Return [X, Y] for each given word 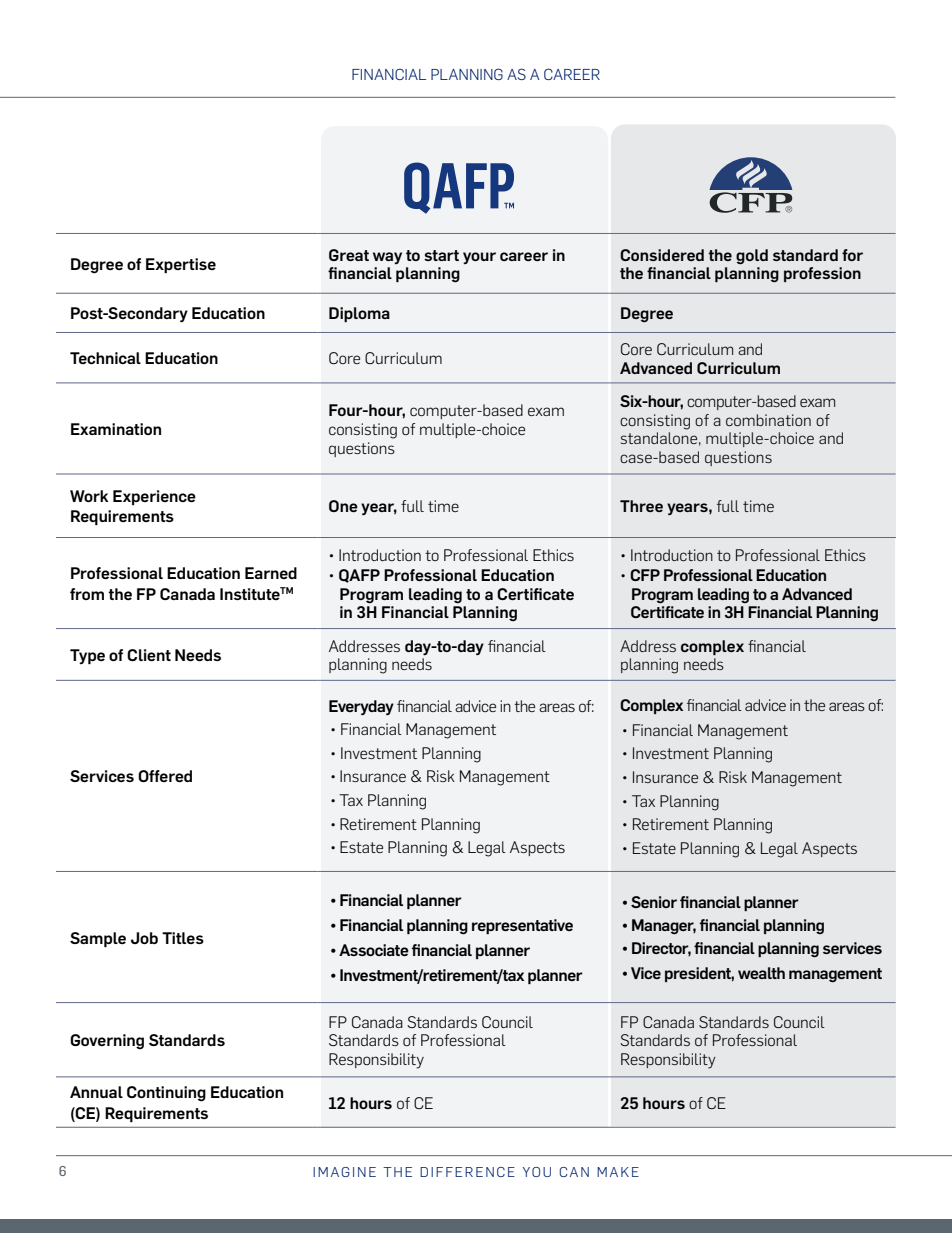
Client [149, 655]
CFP [645, 575]
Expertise [181, 265]
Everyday [361, 707]
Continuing [166, 1094]
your [479, 258]
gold [752, 257]
